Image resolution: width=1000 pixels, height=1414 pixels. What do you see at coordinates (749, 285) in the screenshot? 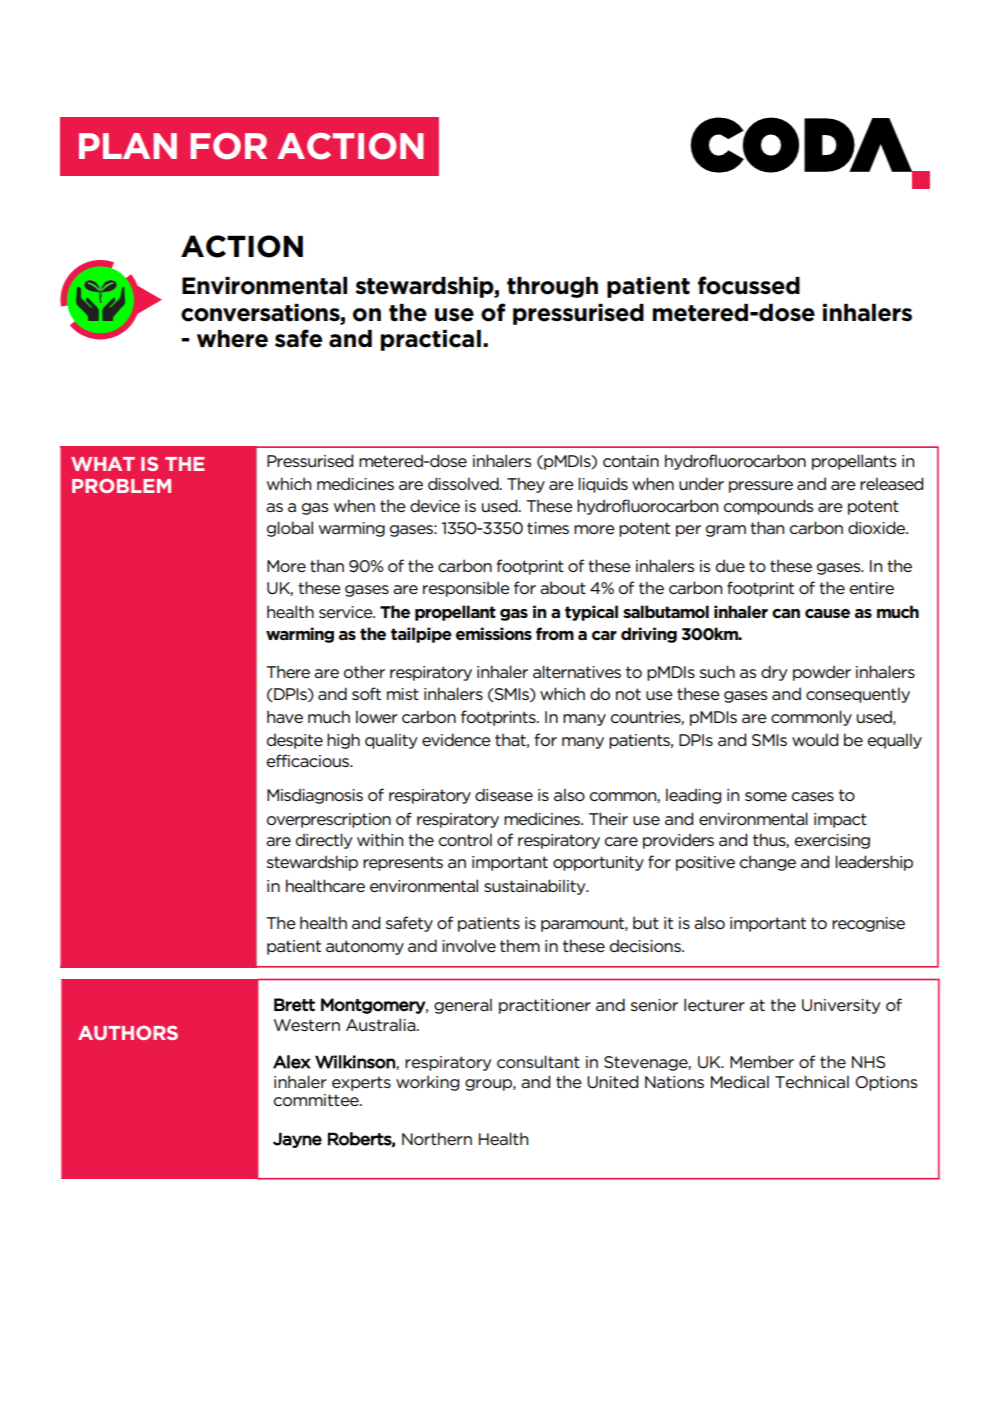
I see `focussed` at bounding box center [749, 285].
